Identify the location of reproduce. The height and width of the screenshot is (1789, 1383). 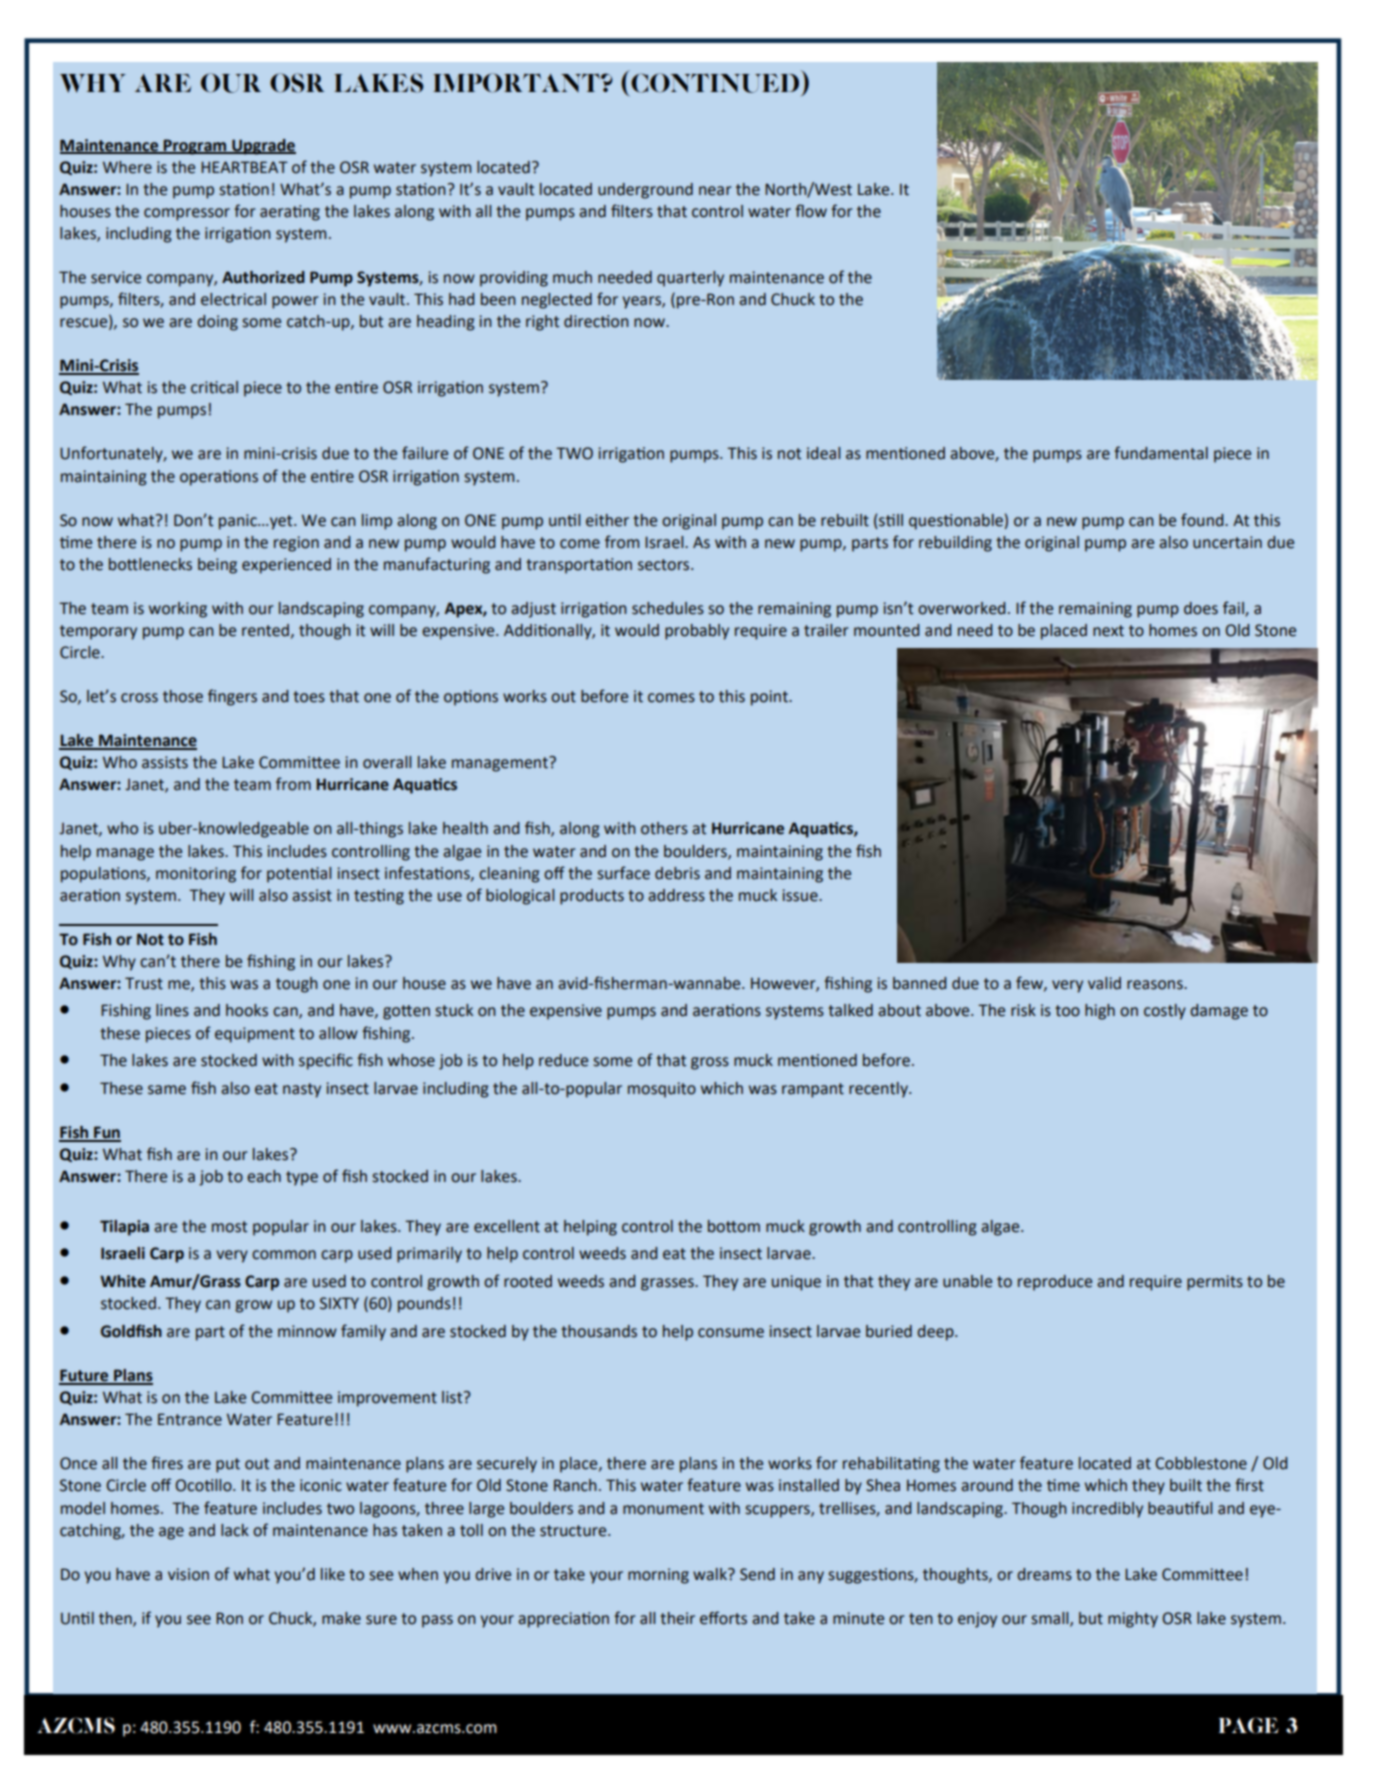
(1055, 1283).
